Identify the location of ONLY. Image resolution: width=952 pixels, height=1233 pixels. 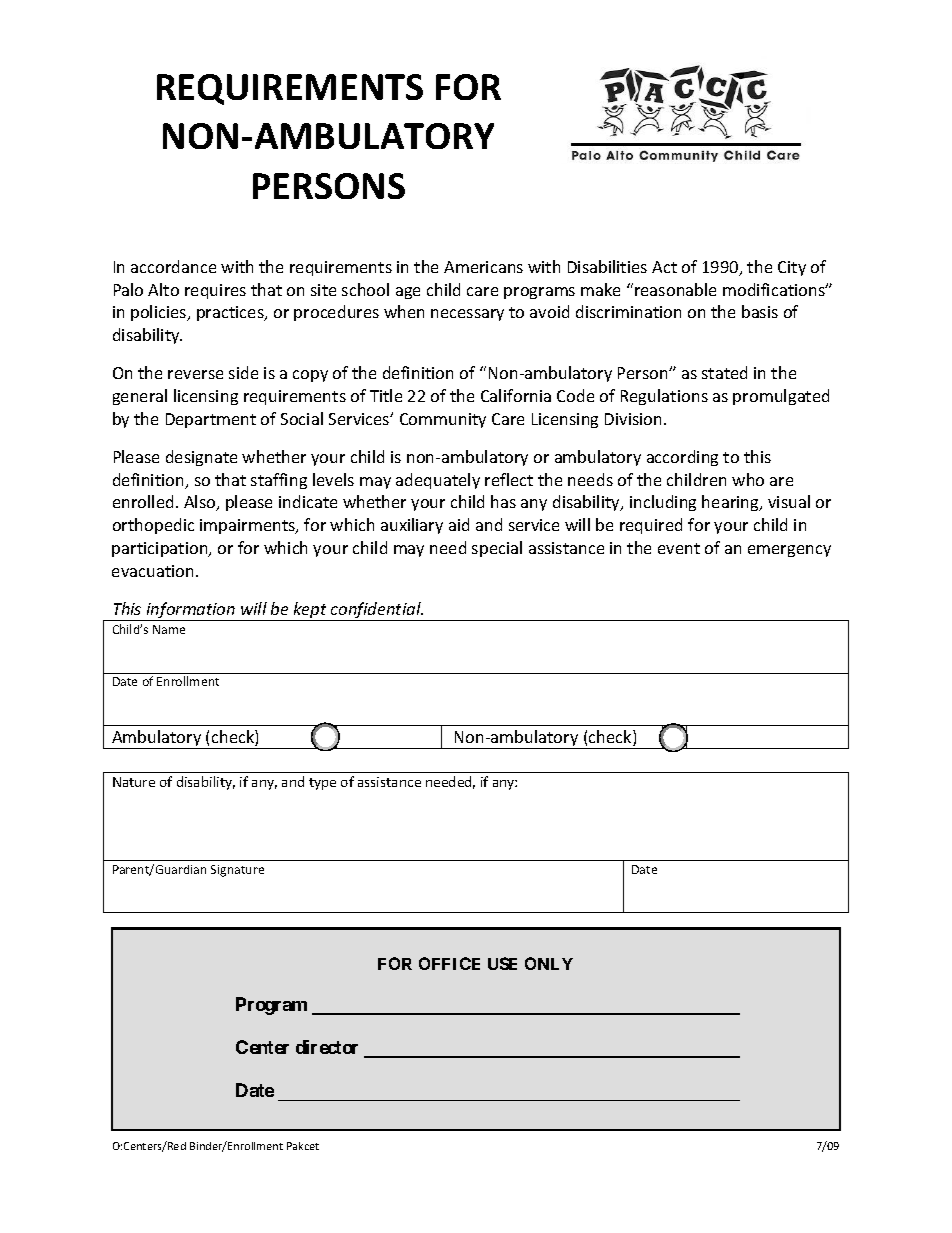
(549, 963).
